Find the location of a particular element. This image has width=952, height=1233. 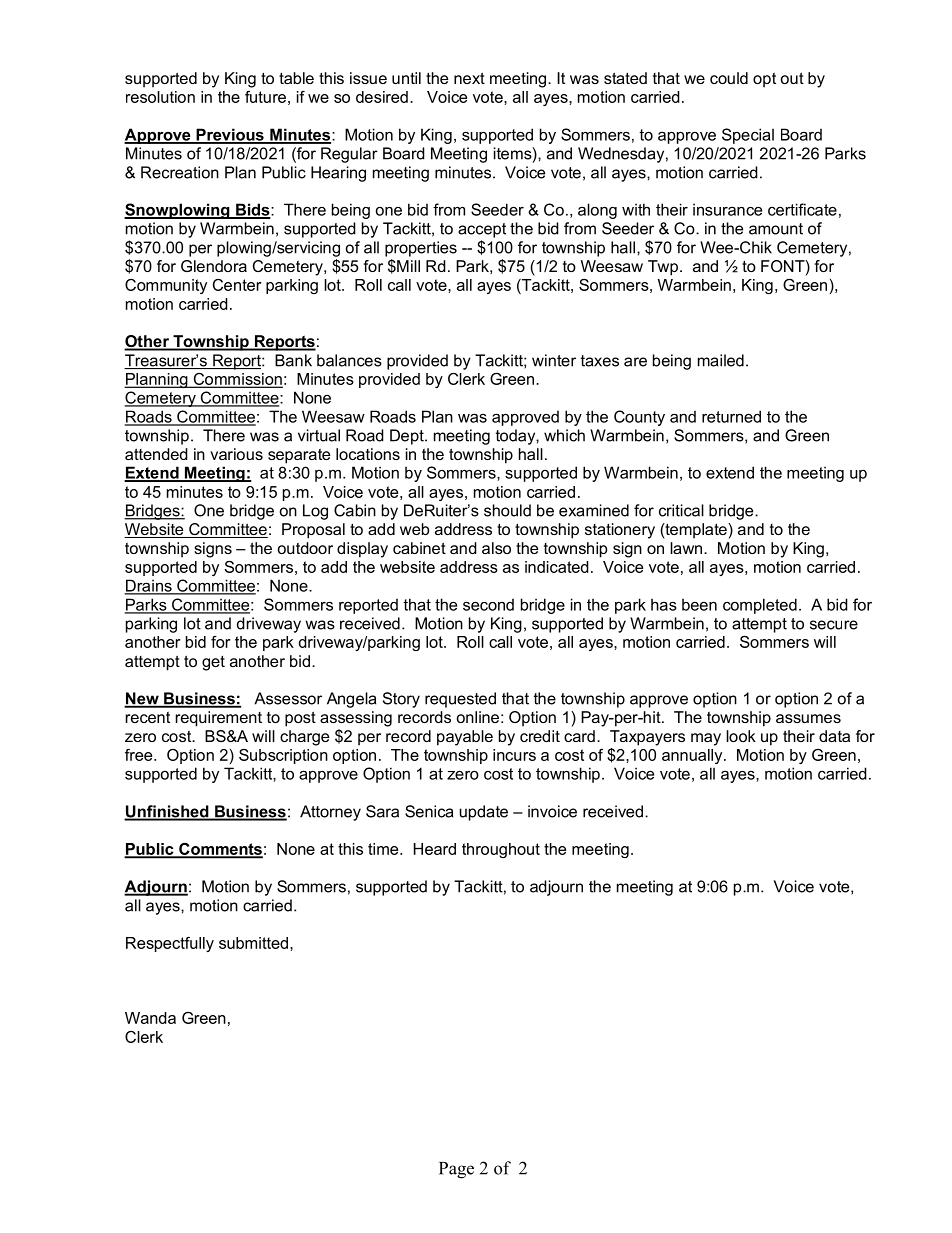

Special is located at coordinates (748, 136).
